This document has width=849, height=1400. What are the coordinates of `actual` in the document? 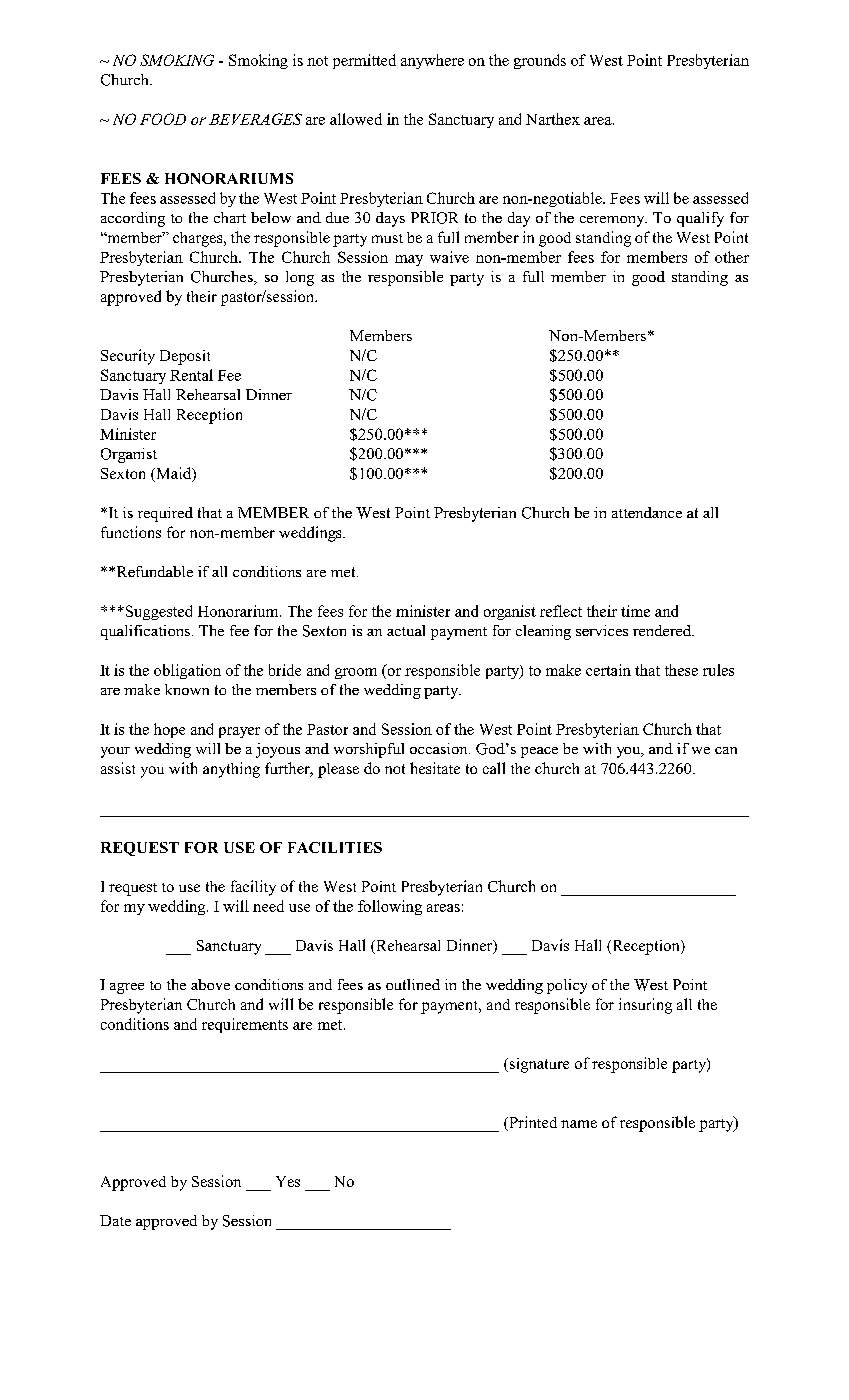 It's located at (406, 630).
